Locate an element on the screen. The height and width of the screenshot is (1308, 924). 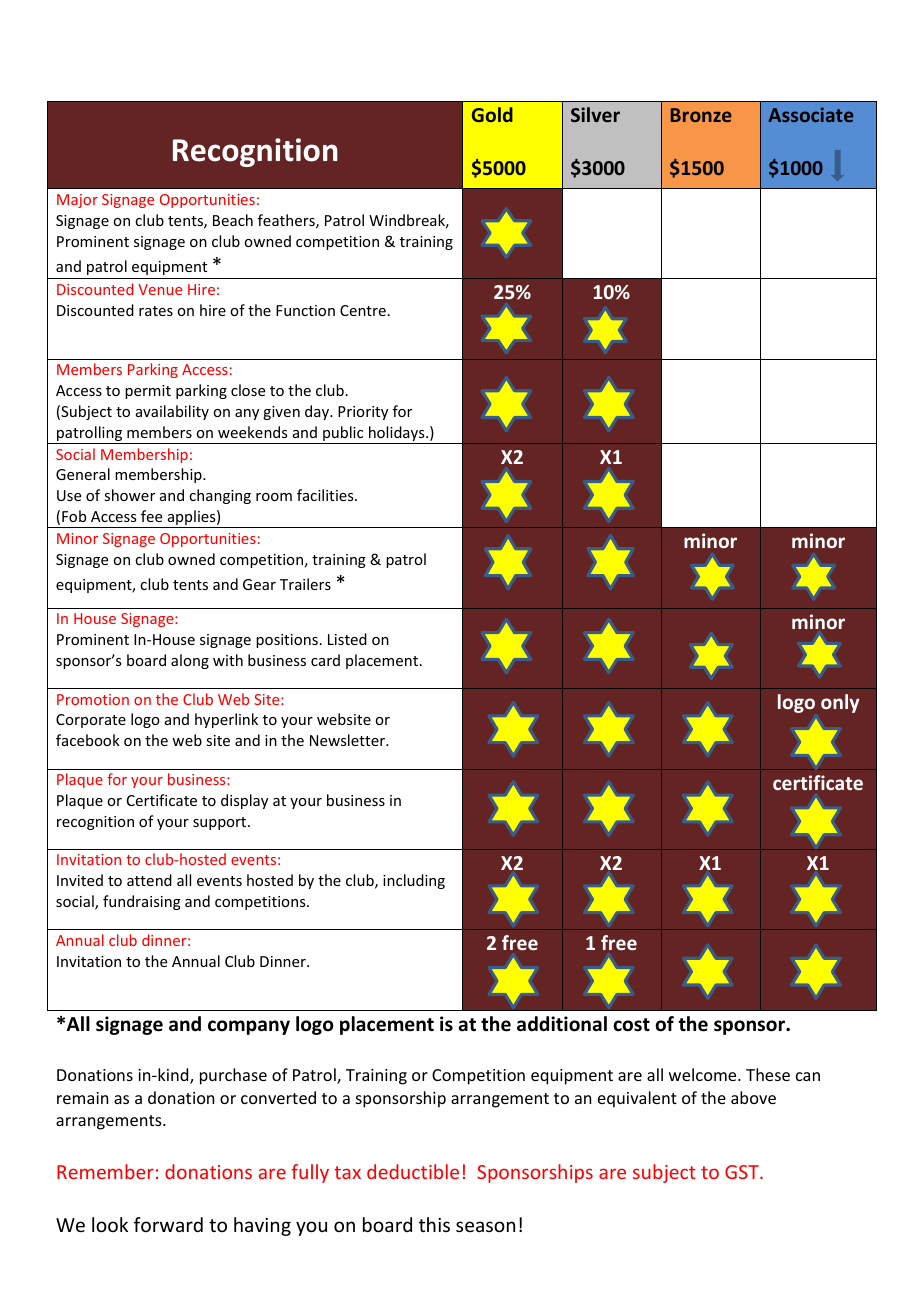
forward is located at coordinates (168, 1224).
